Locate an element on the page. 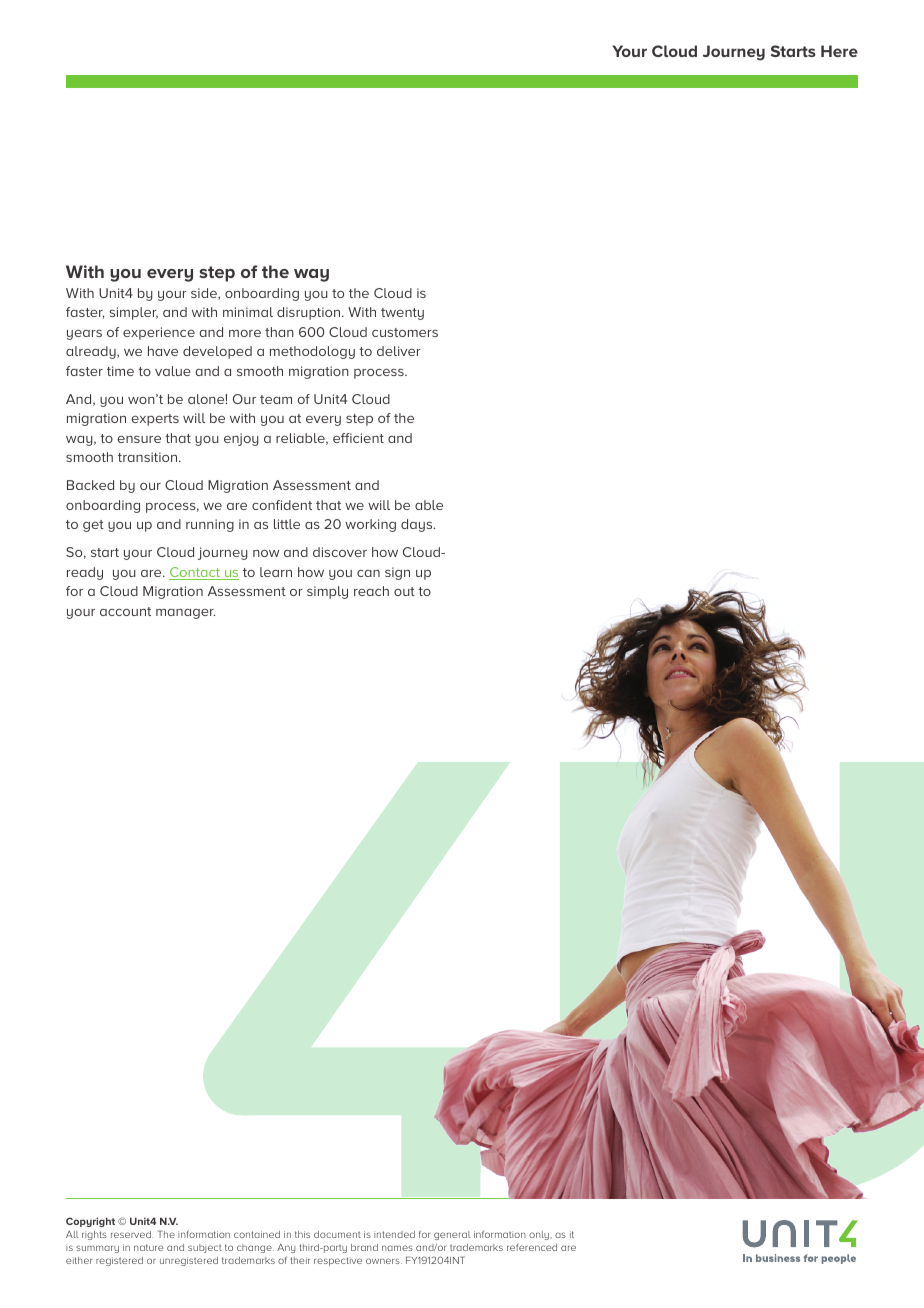  general is located at coordinates (452, 1235).
